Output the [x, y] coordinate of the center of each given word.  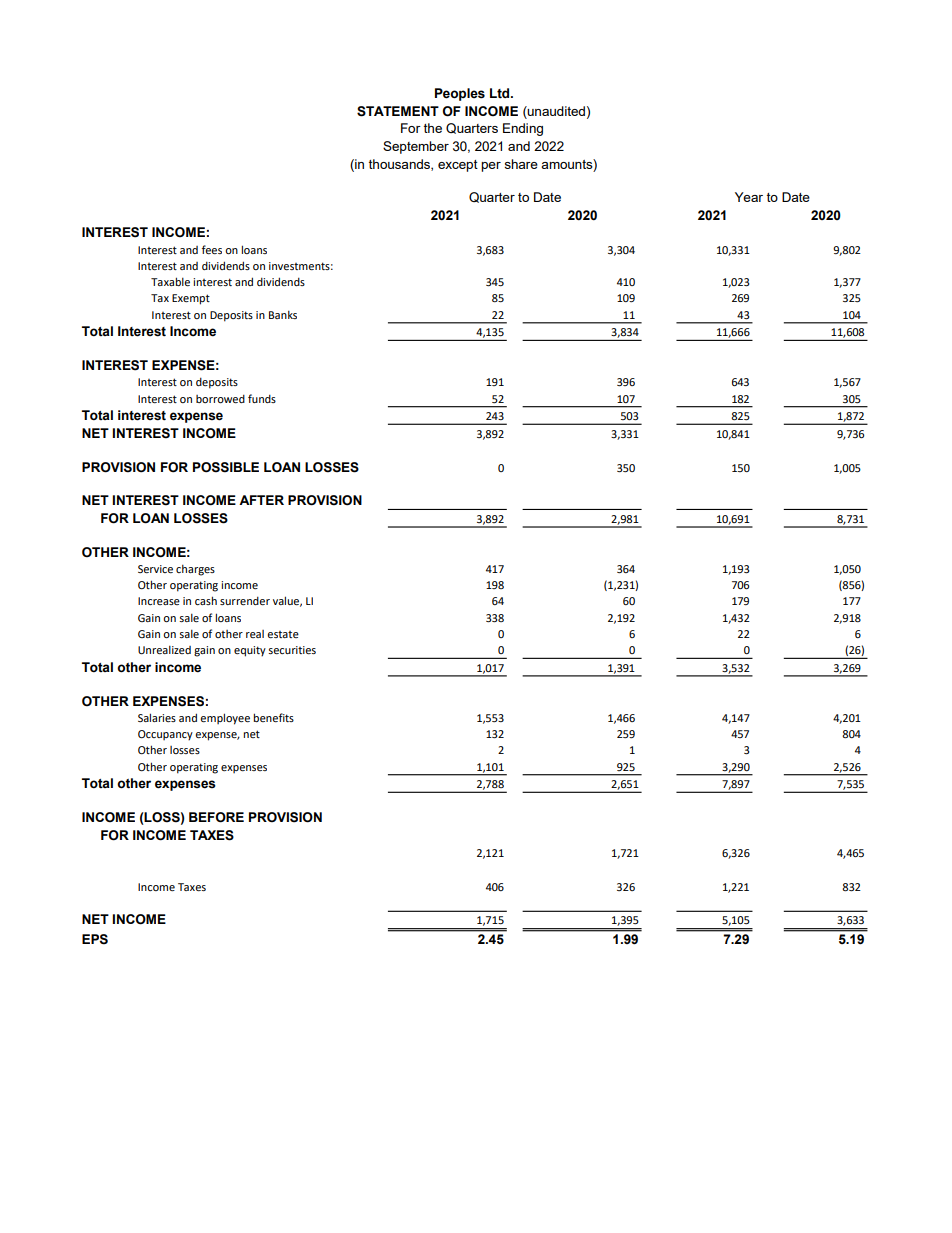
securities [292, 650]
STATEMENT [398, 111]
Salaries [157, 717]
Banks [283, 315]
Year [749, 197]
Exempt [191, 299]
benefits [273, 717]
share [521, 164]
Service [155, 569]
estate [283, 634]
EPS [95, 939]
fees [212, 249]
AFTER [261, 500]
